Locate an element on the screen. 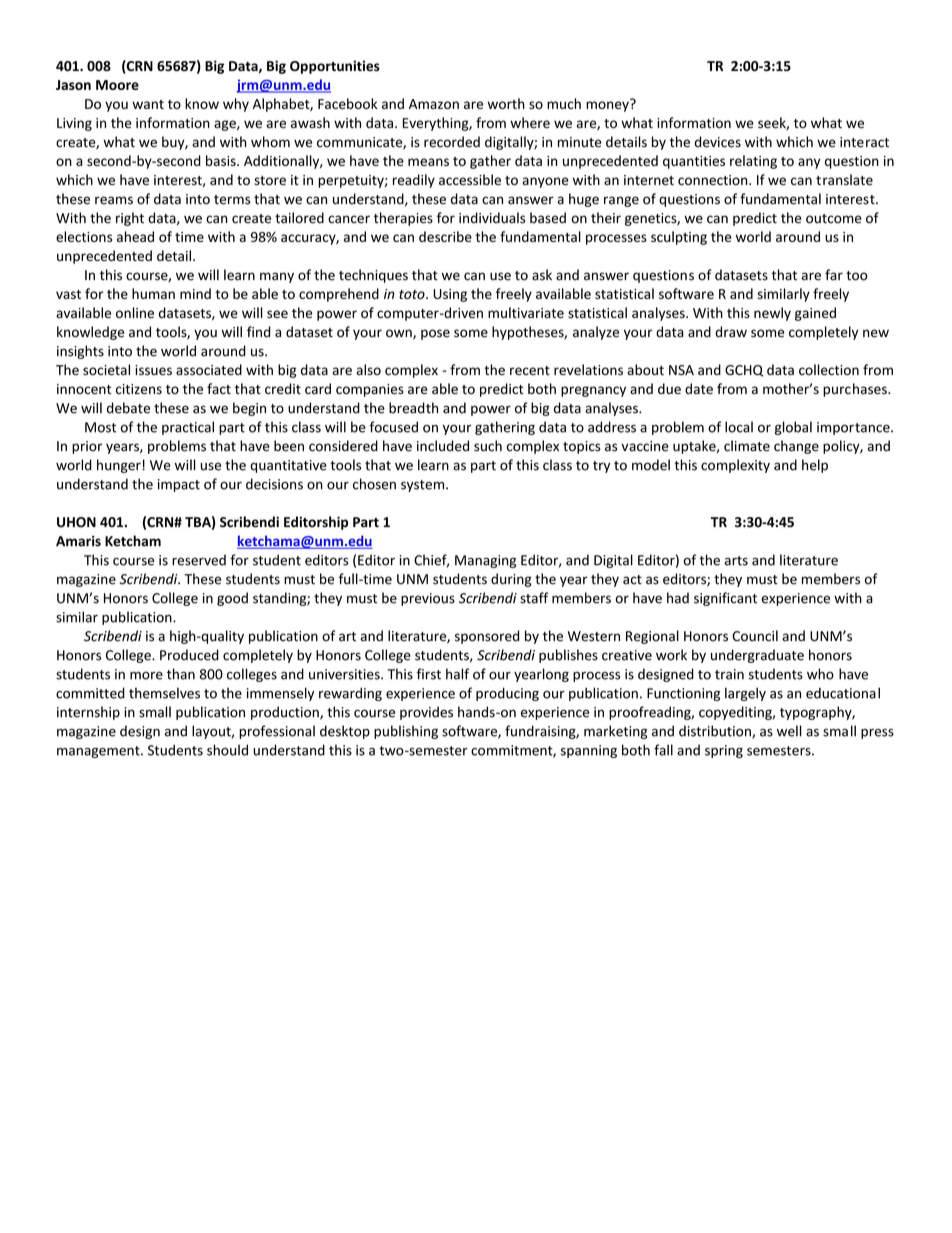 This screenshot has width=952, height=1233. describe is located at coordinates (445, 236).
